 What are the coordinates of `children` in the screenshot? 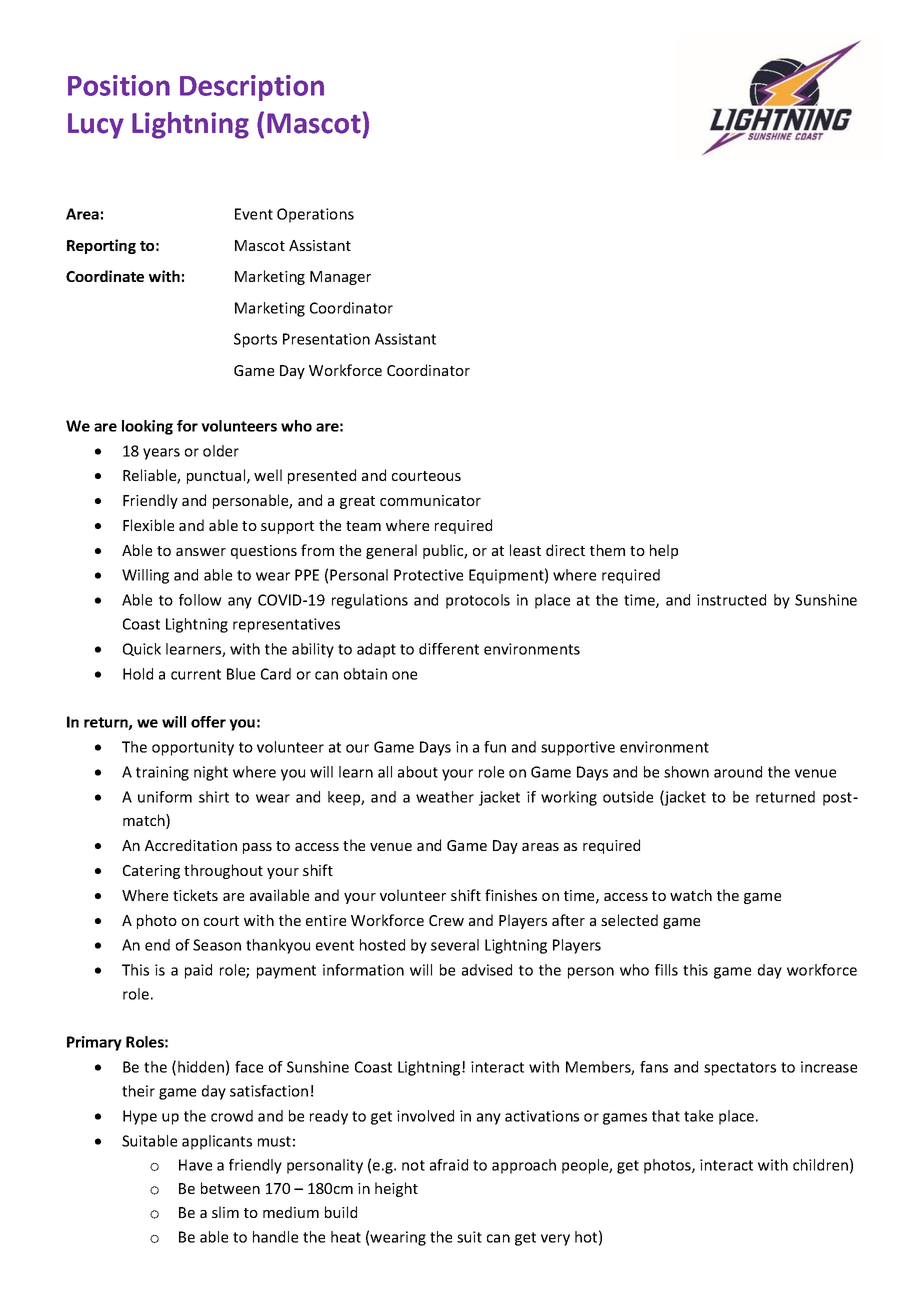 It's located at (820, 1165).
